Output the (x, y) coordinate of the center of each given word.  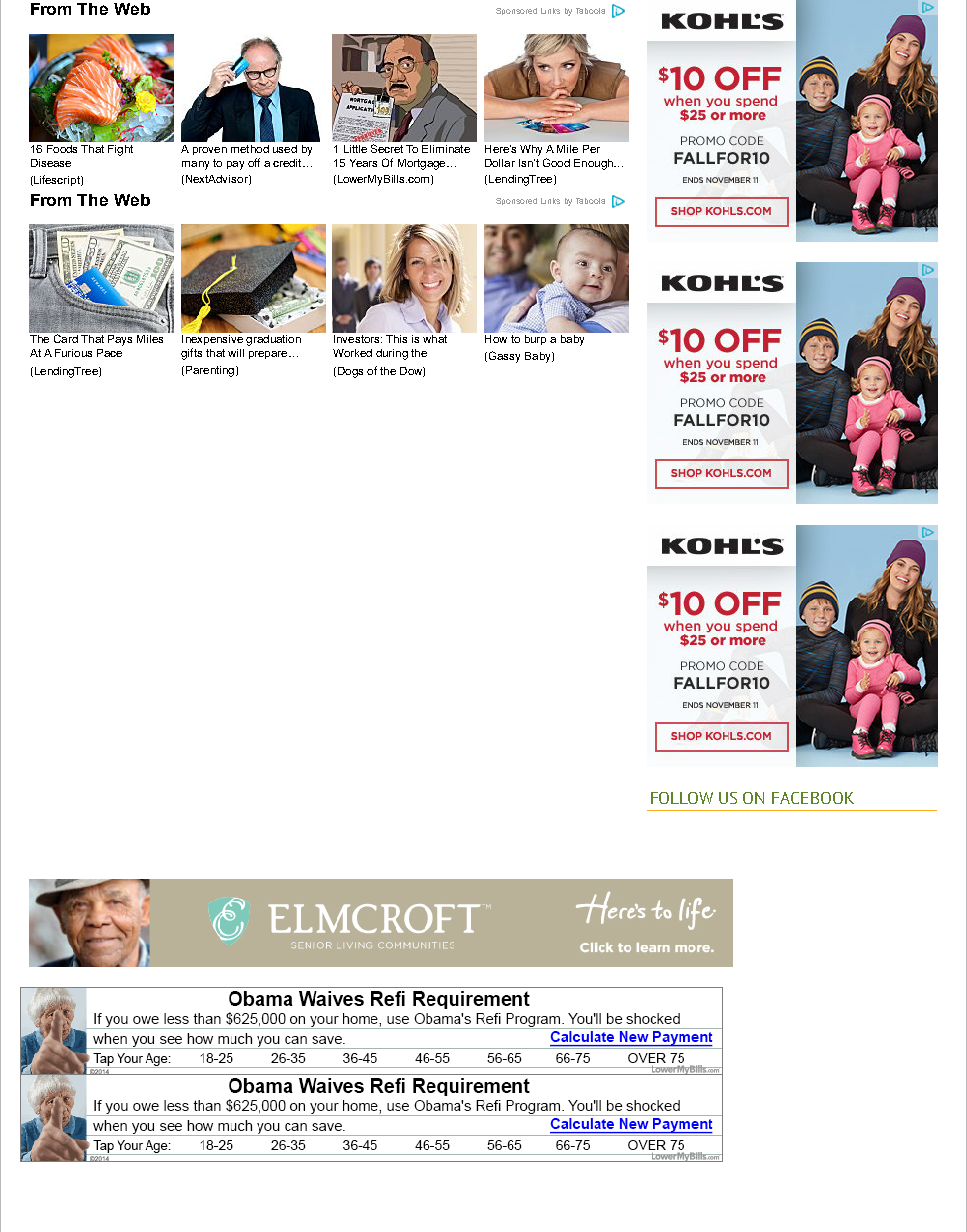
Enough (594, 164)
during (392, 354)
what (435, 337)
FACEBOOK (813, 798)
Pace (109, 353)
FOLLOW (682, 798)
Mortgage (423, 164)
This (396, 339)
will (236, 353)
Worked (352, 353)
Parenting (211, 371)
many (195, 165)
